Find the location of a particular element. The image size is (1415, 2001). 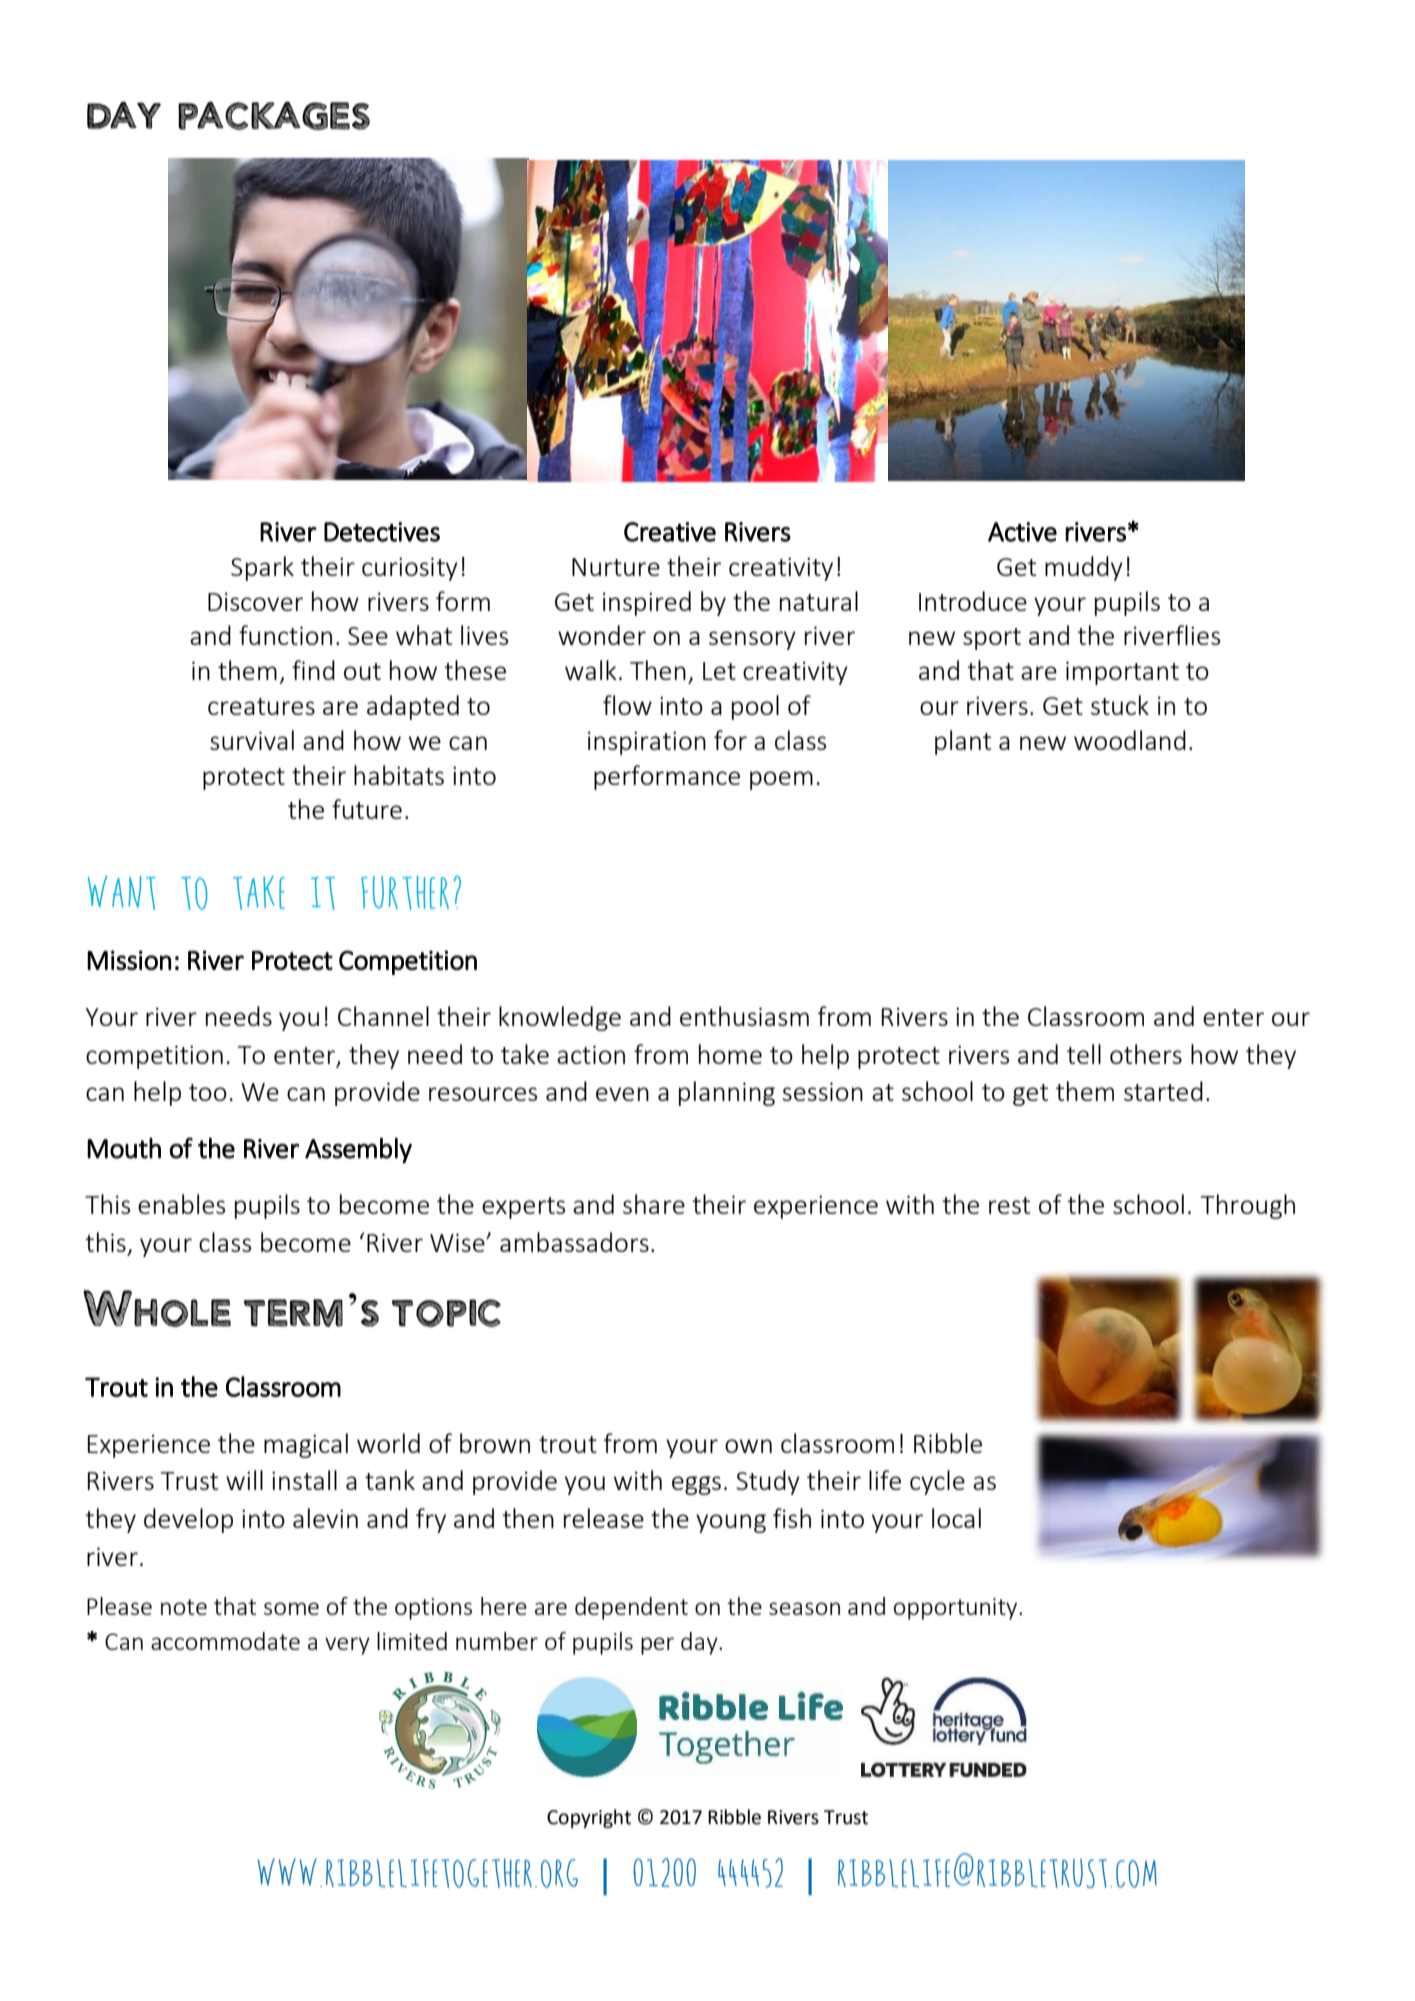

muddy is located at coordinates (1084, 568).
